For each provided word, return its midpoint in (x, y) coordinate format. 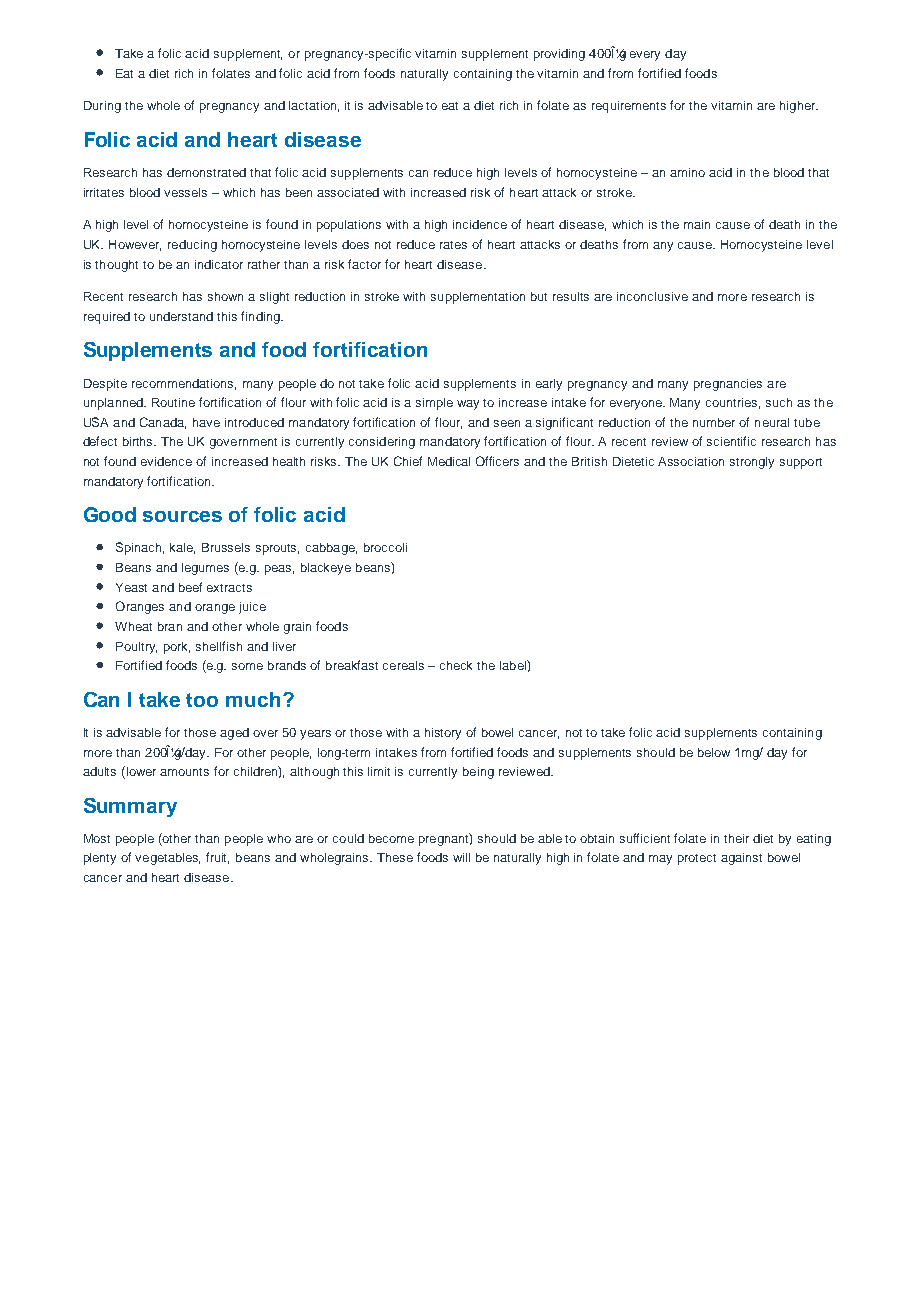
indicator (219, 264)
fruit (217, 858)
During (102, 107)
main (697, 224)
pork (177, 648)
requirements (629, 107)
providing (559, 55)
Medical (449, 461)
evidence (166, 461)
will (461, 857)
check (456, 665)
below (714, 752)
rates (453, 245)
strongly (752, 463)
